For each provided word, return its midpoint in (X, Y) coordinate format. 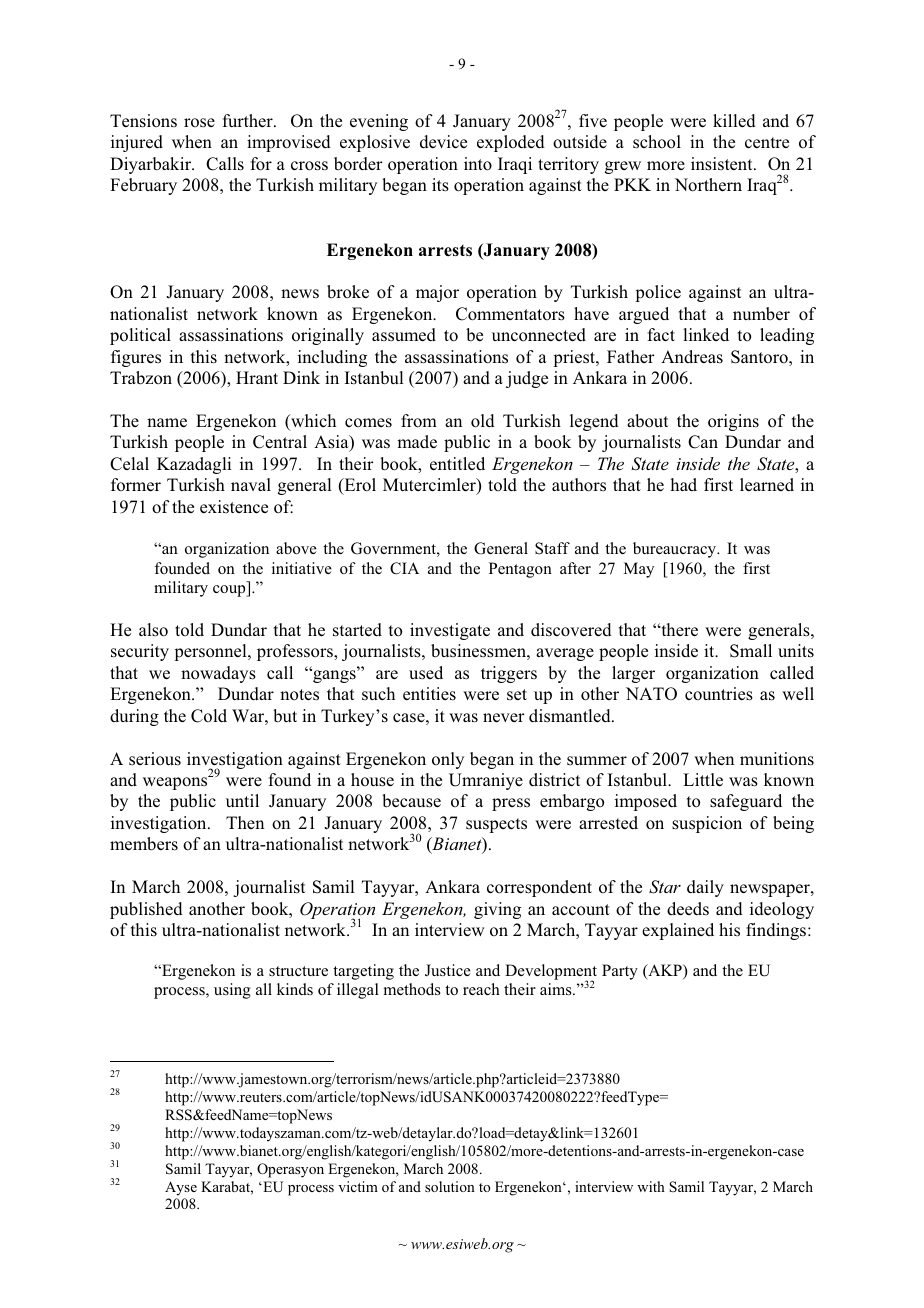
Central (280, 442)
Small (751, 651)
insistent (723, 164)
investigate (450, 631)
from (419, 421)
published (146, 910)
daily (705, 888)
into (478, 164)
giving (497, 910)
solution (450, 1186)
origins (733, 422)
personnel (211, 652)
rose (199, 123)
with (651, 1186)
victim (358, 1186)
